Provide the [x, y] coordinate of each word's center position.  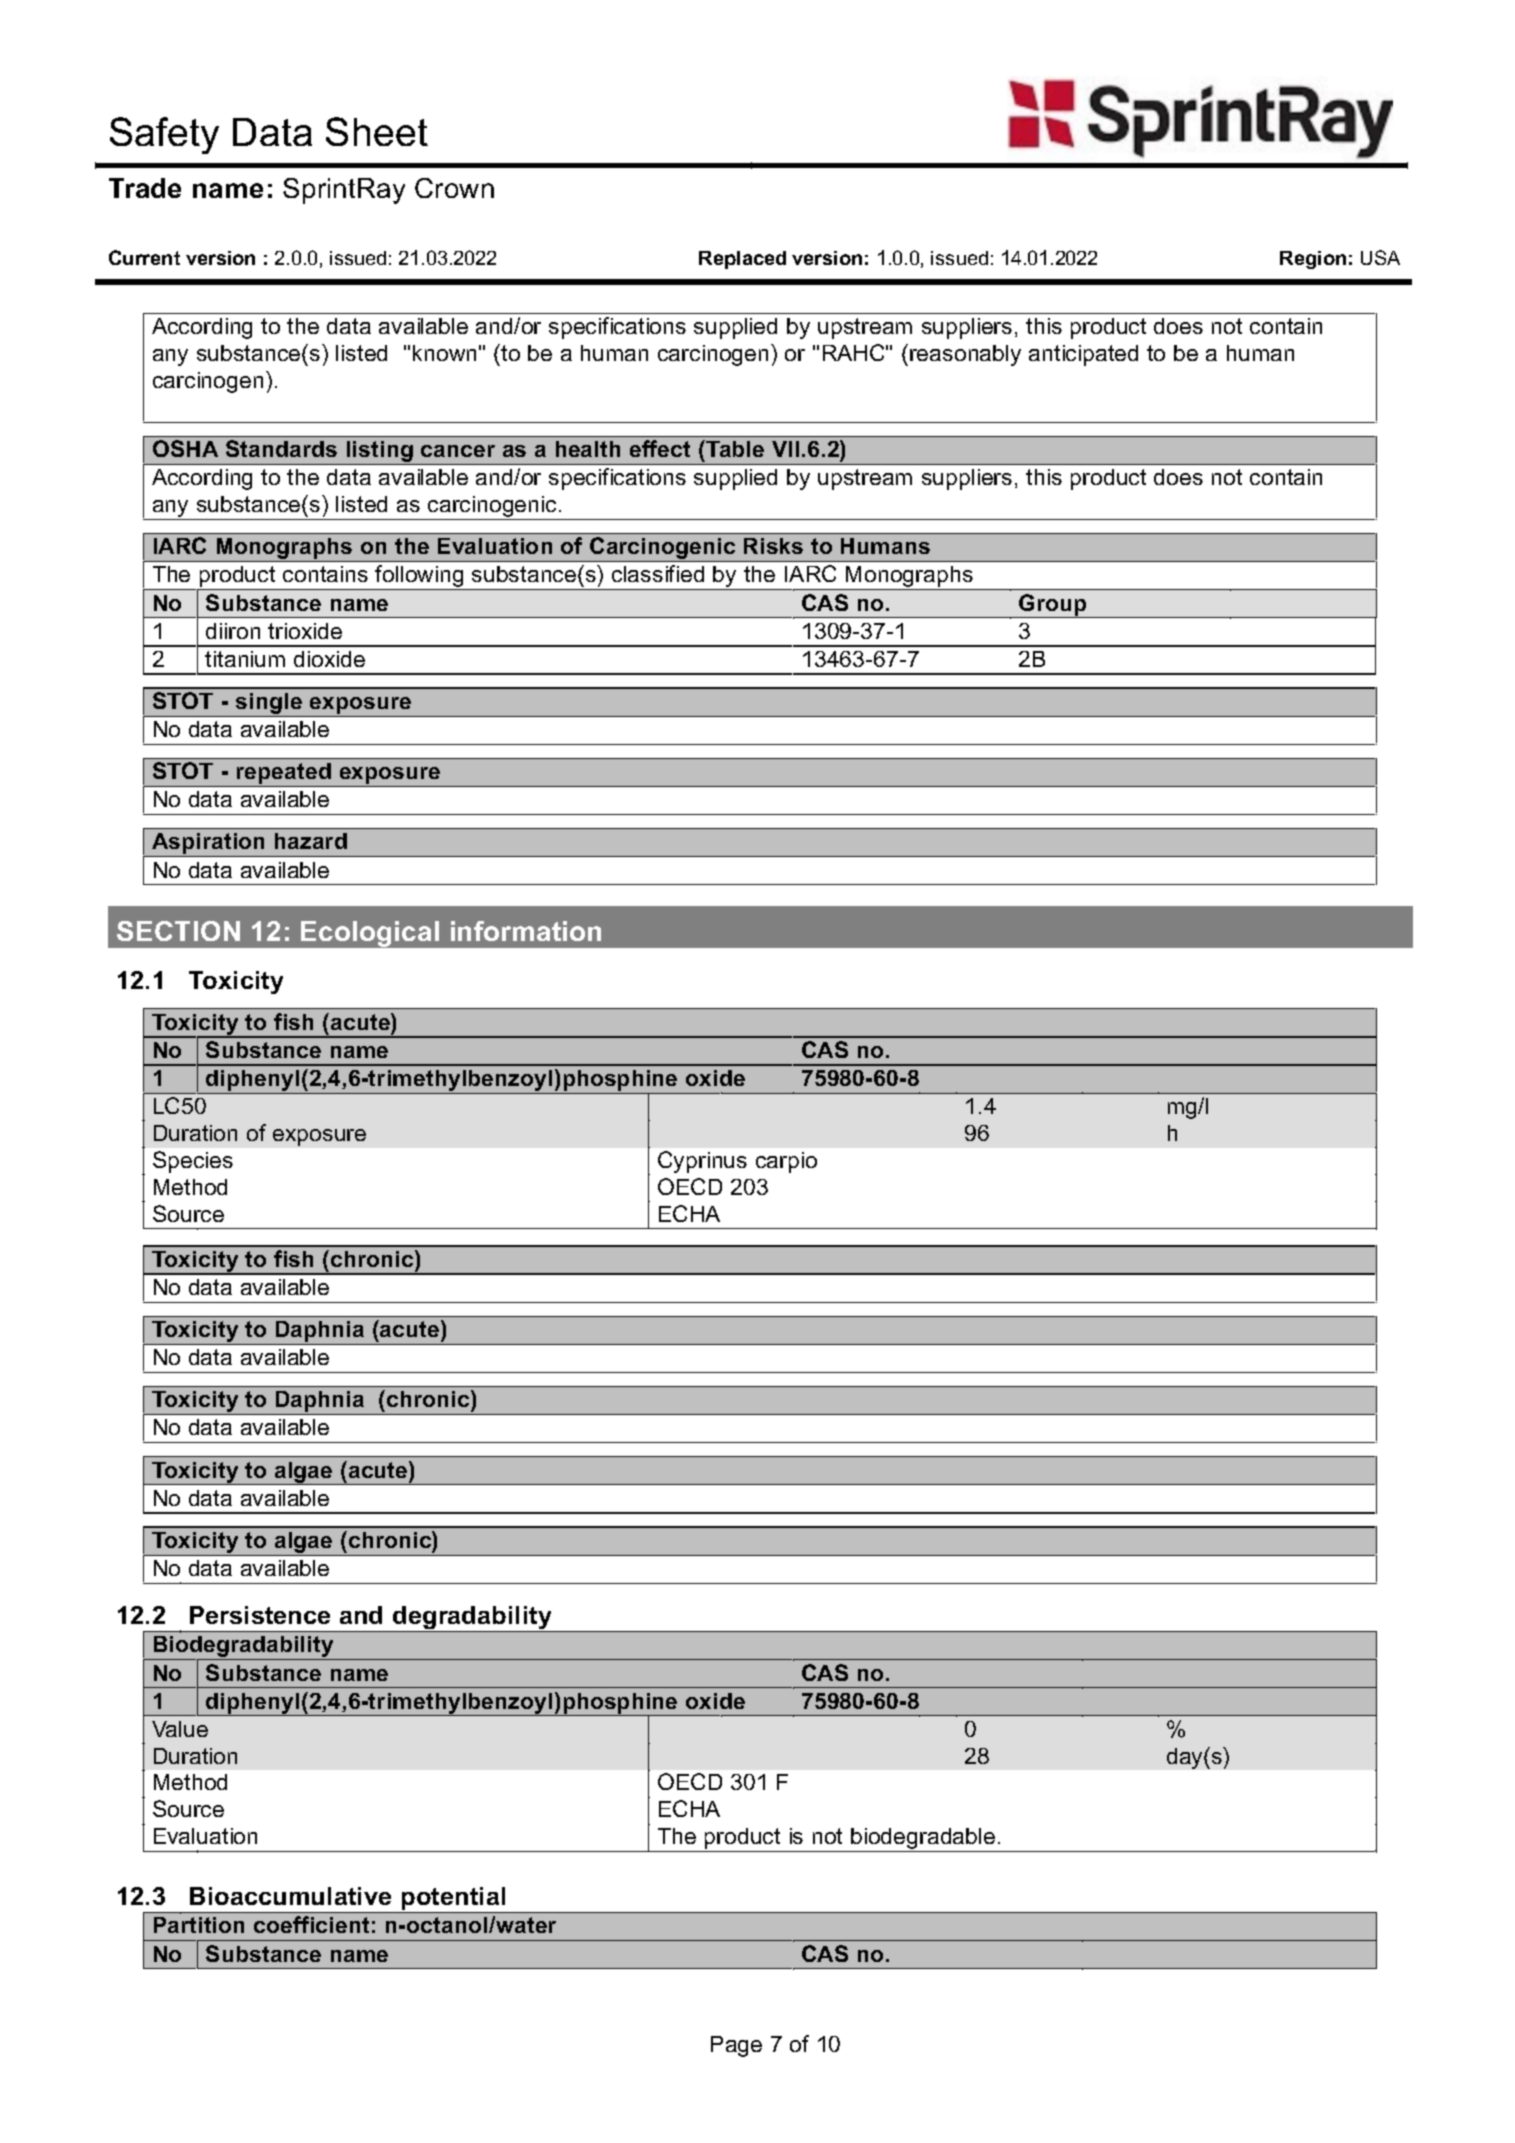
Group [1053, 606]
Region [1313, 260]
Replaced [742, 260]
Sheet [377, 131]
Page [736, 2046]
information [526, 931]
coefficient [311, 1924]
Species [193, 1162]
